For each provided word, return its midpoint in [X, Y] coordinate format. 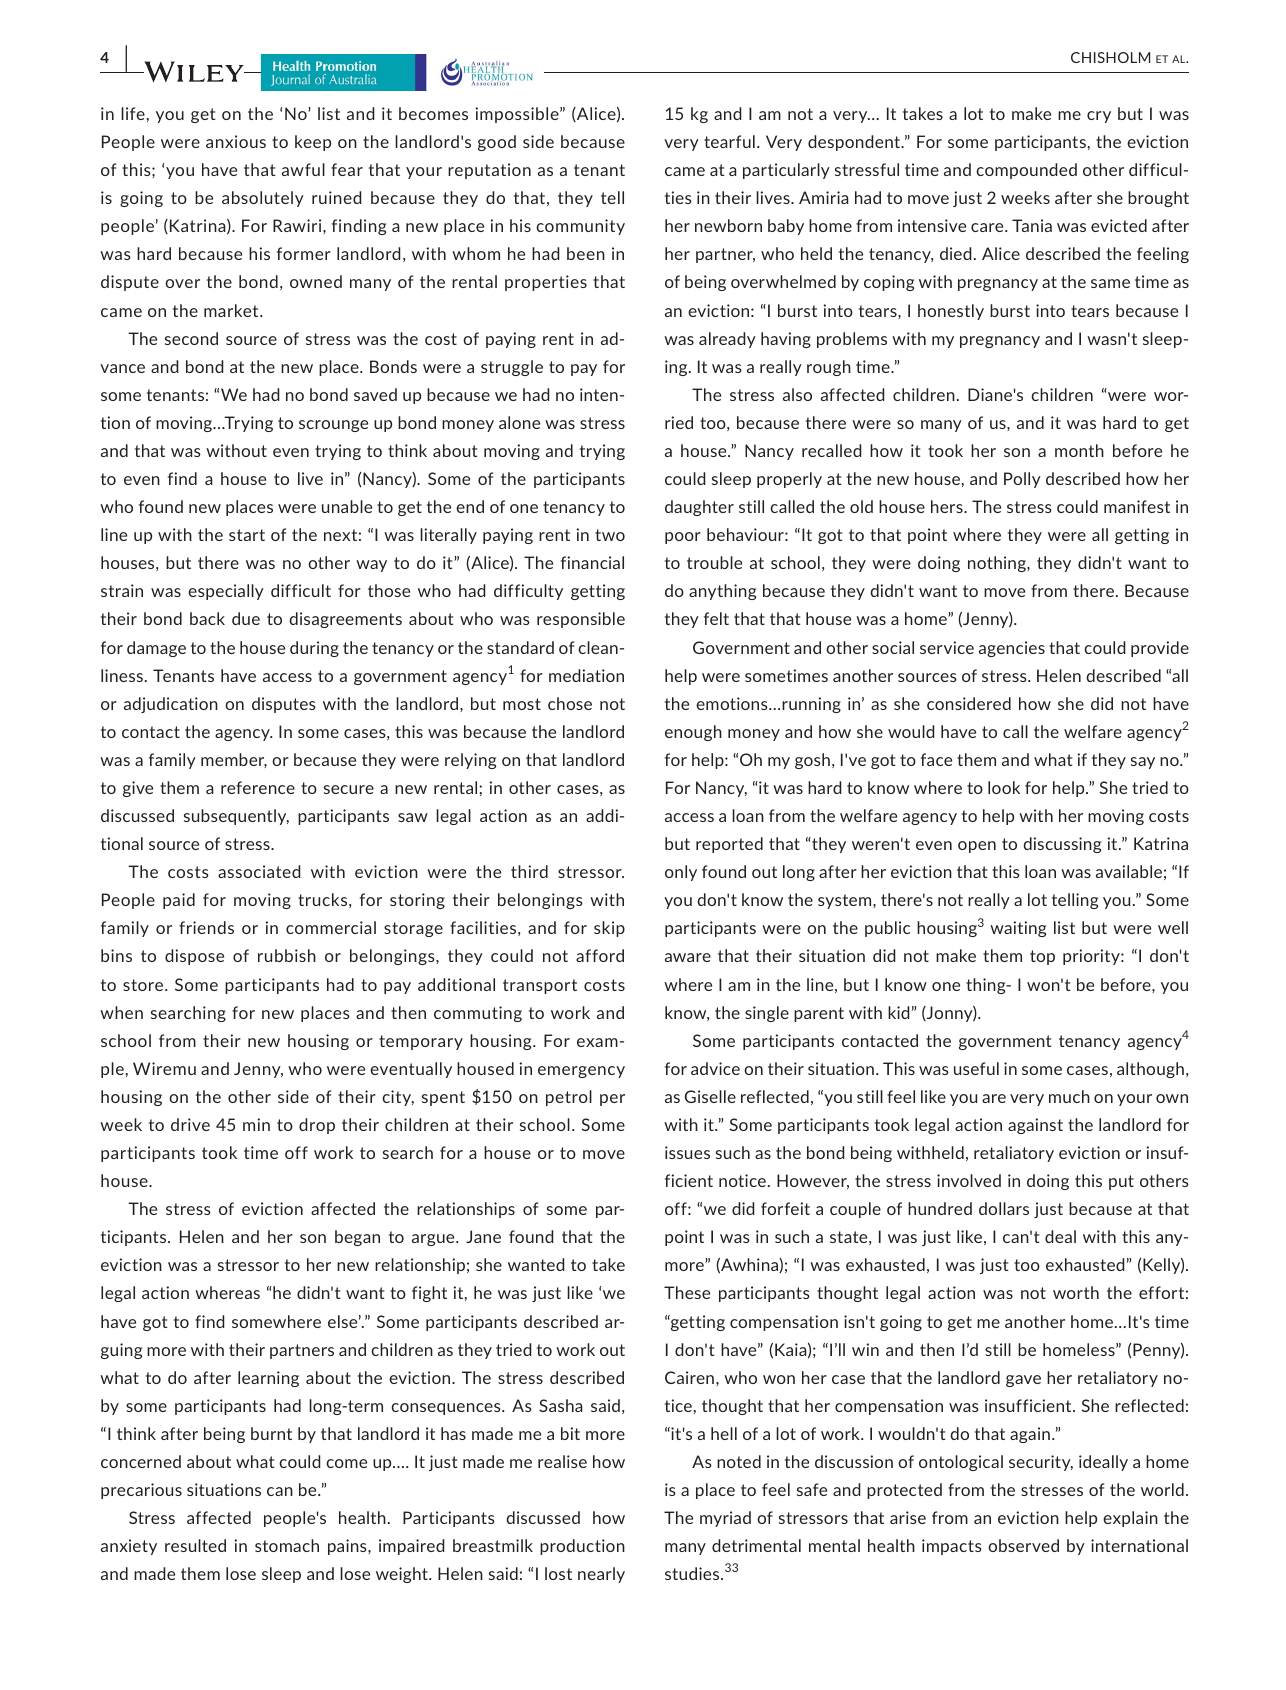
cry [1099, 117]
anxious [236, 141]
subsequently [236, 817]
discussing [1062, 845]
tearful [729, 141]
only [681, 873]
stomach [287, 1545]
